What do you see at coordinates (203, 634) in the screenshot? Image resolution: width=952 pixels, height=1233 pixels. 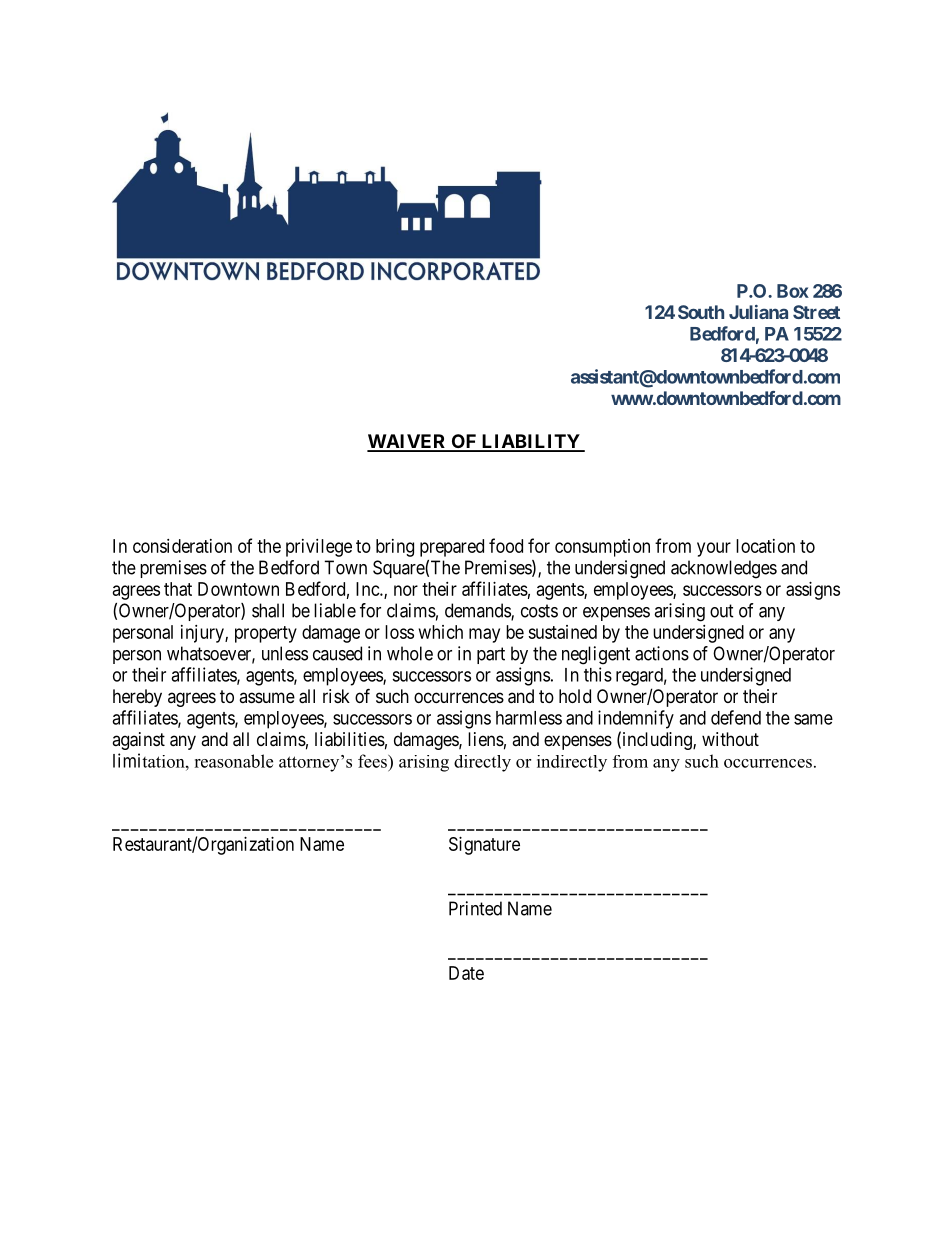 I see `injury` at bounding box center [203, 634].
